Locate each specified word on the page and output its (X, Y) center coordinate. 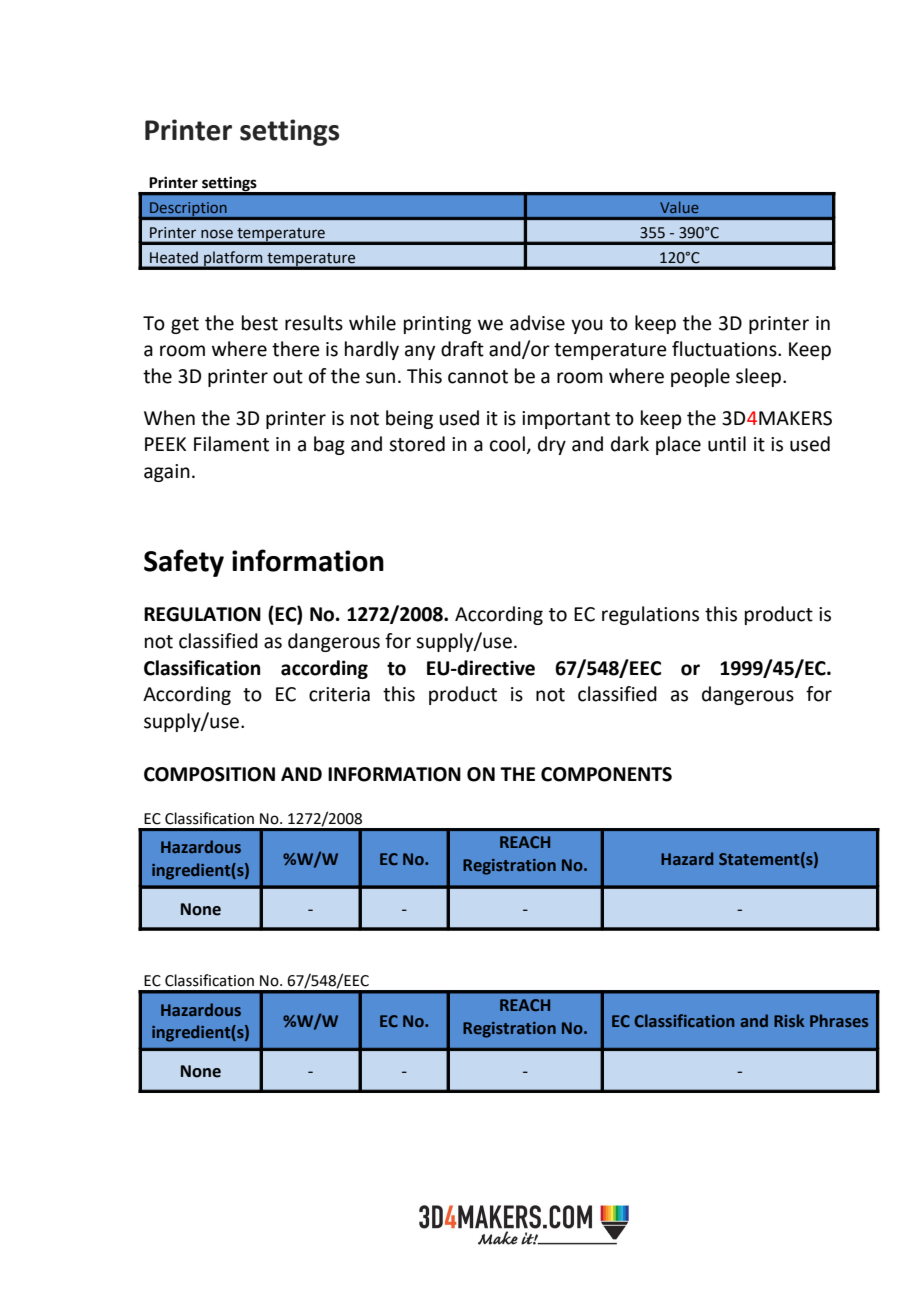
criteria (339, 694)
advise (537, 323)
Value (679, 207)
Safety (184, 563)
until (727, 444)
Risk (789, 1020)
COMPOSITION (209, 774)
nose (217, 234)
